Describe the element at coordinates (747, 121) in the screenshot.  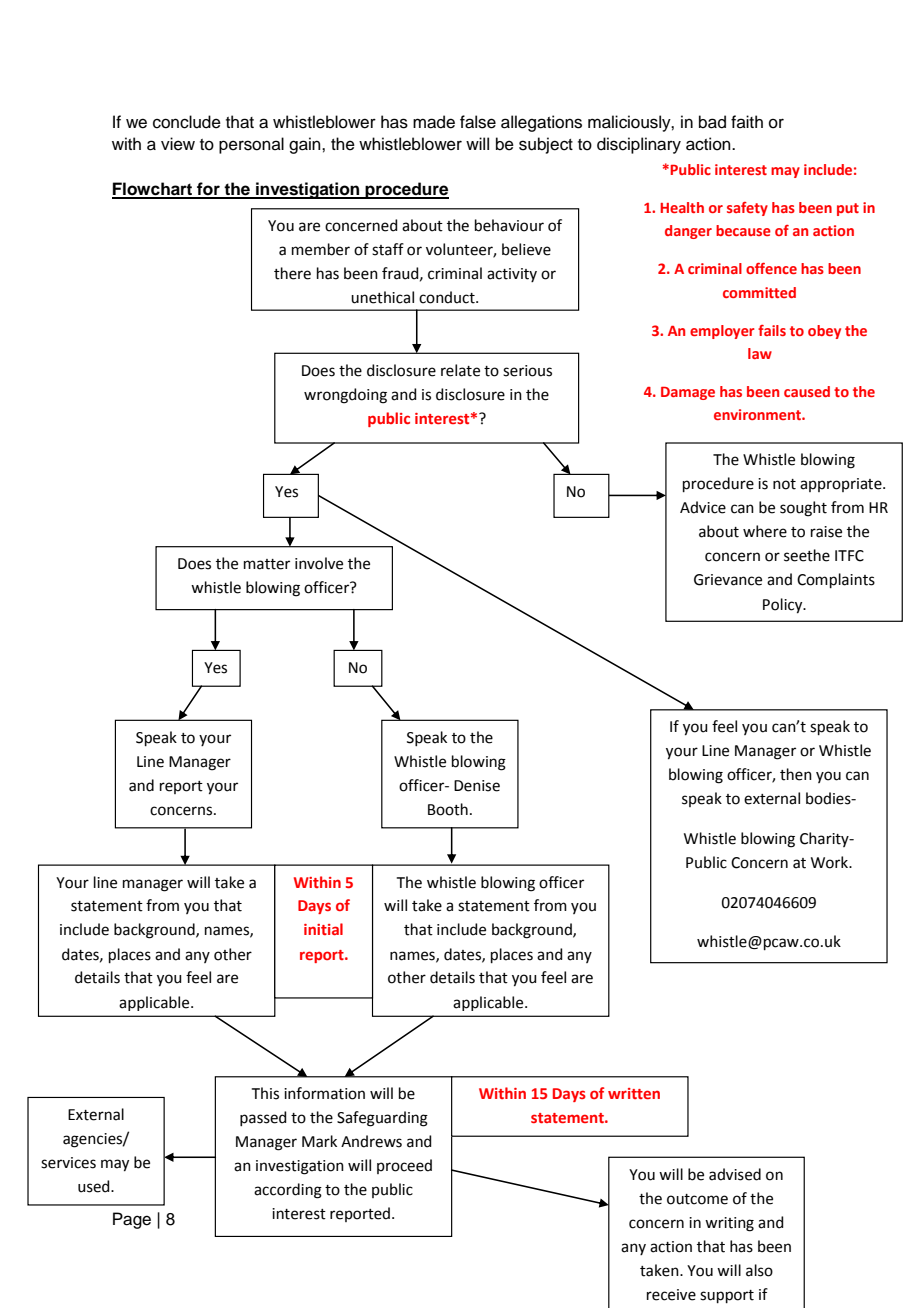
I see `faith` at that location.
